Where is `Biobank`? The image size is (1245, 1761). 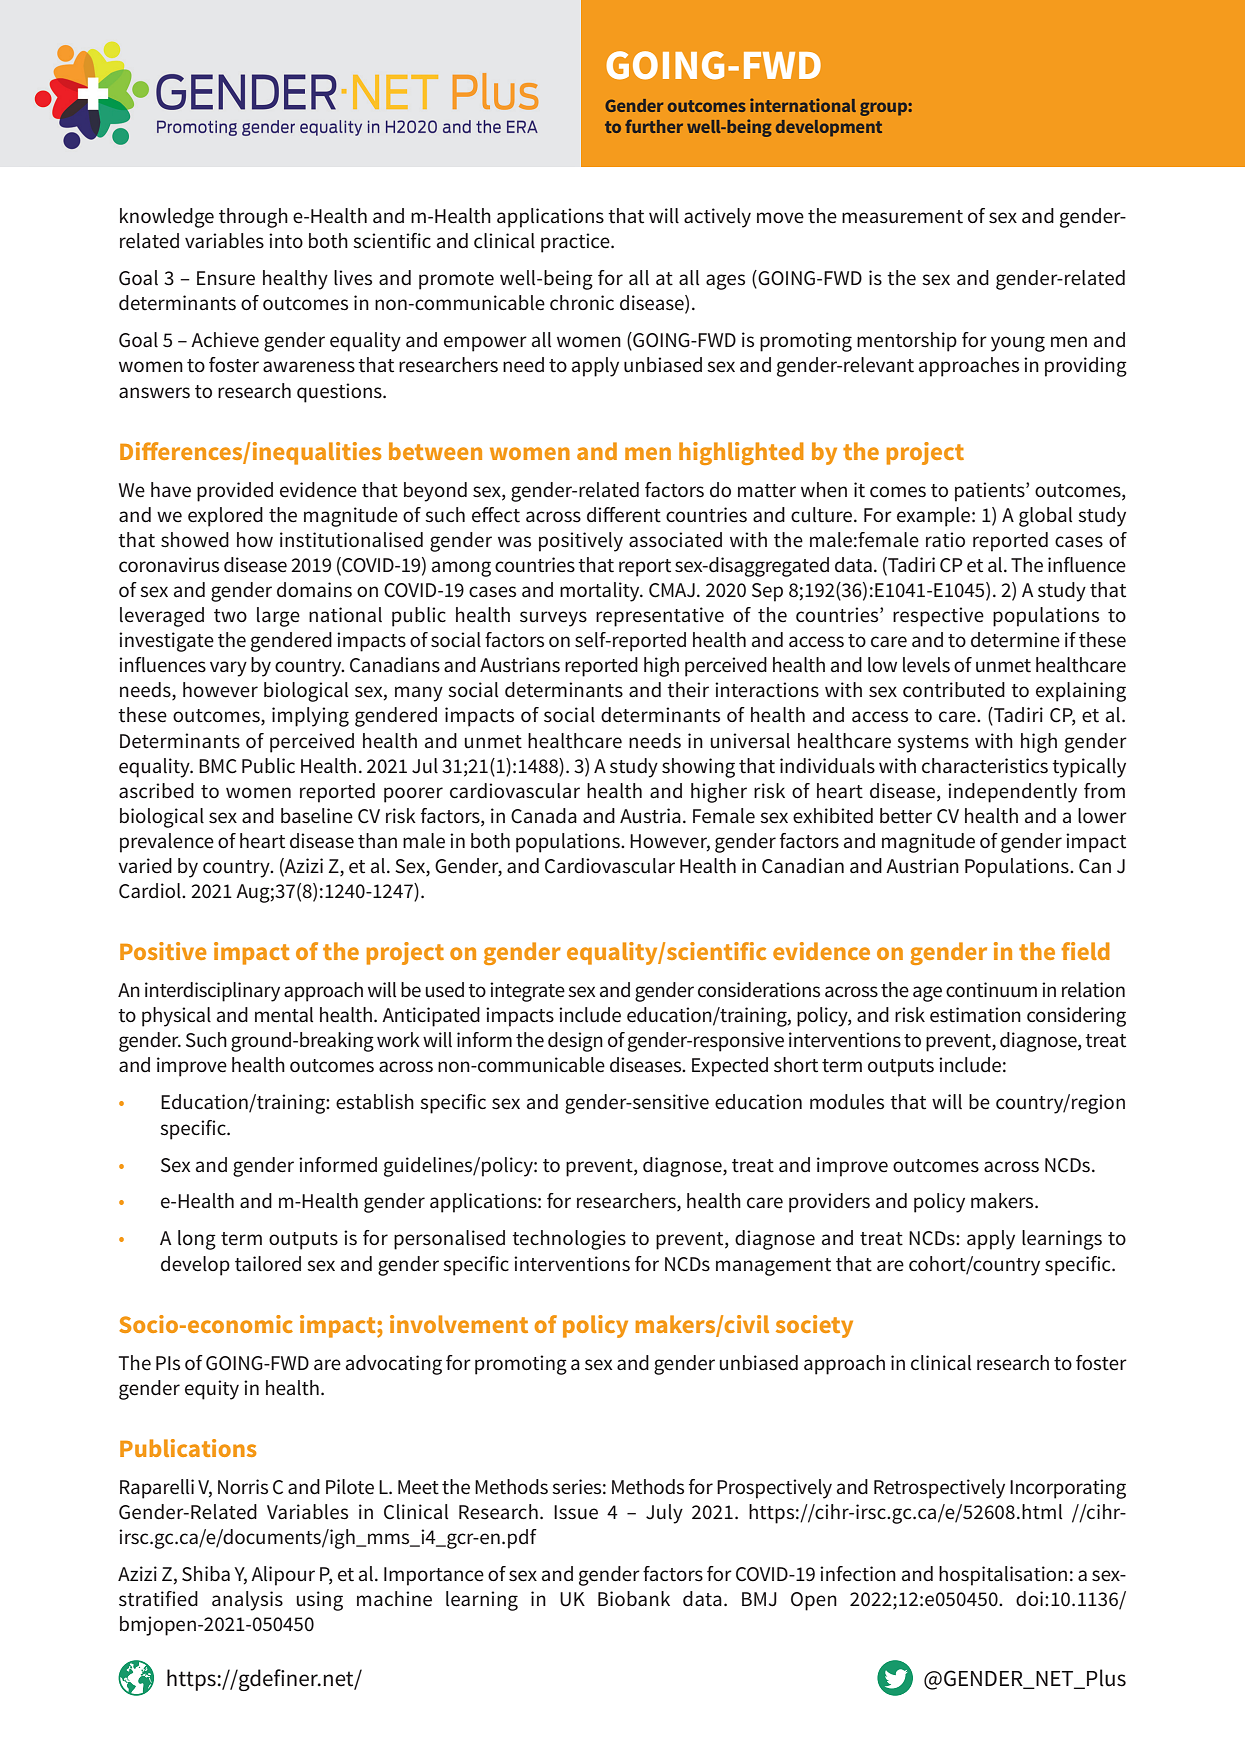
Biobank is located at coordinates (634, 1598).
